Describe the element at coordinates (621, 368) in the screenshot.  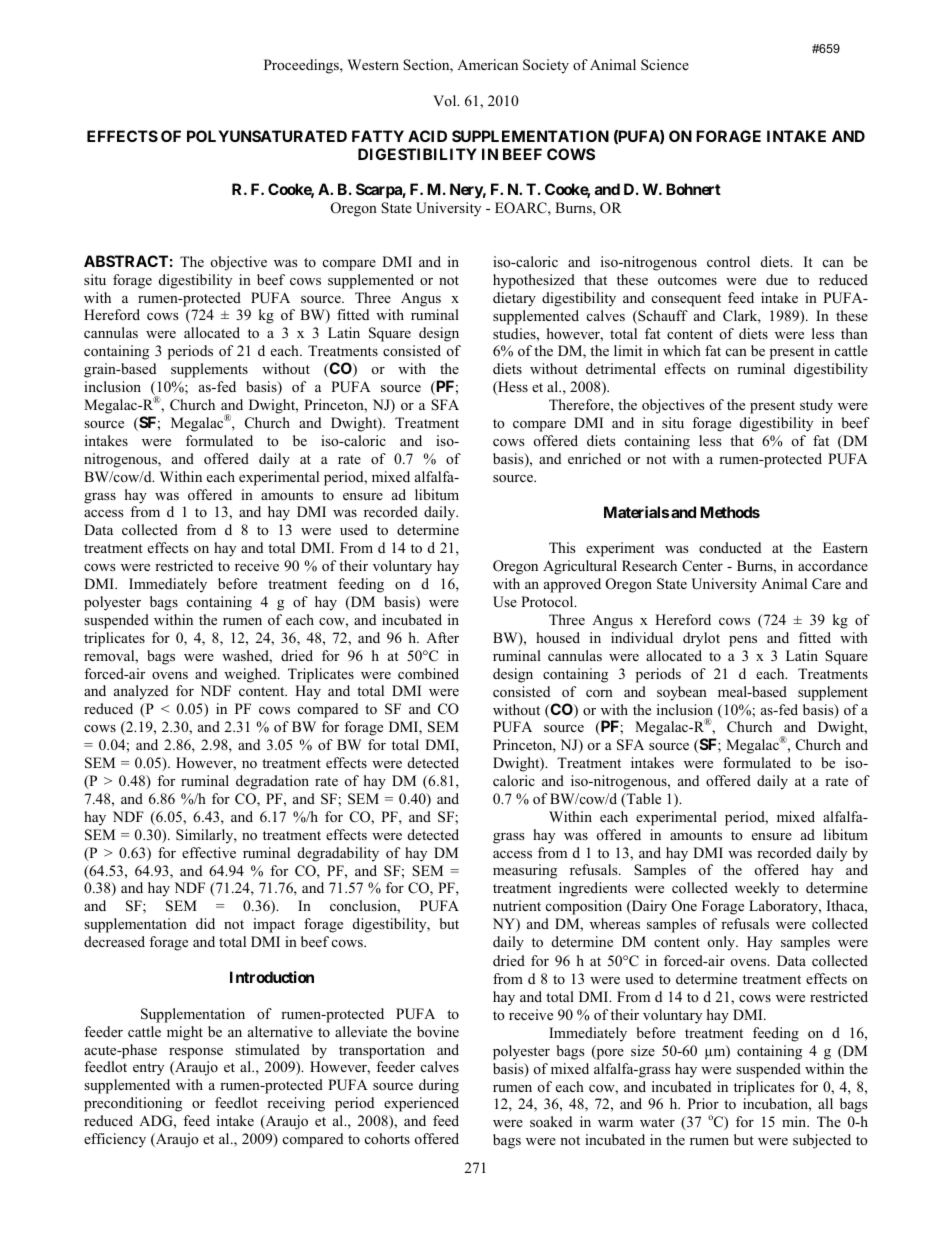
I see `detrimental` at that location.
